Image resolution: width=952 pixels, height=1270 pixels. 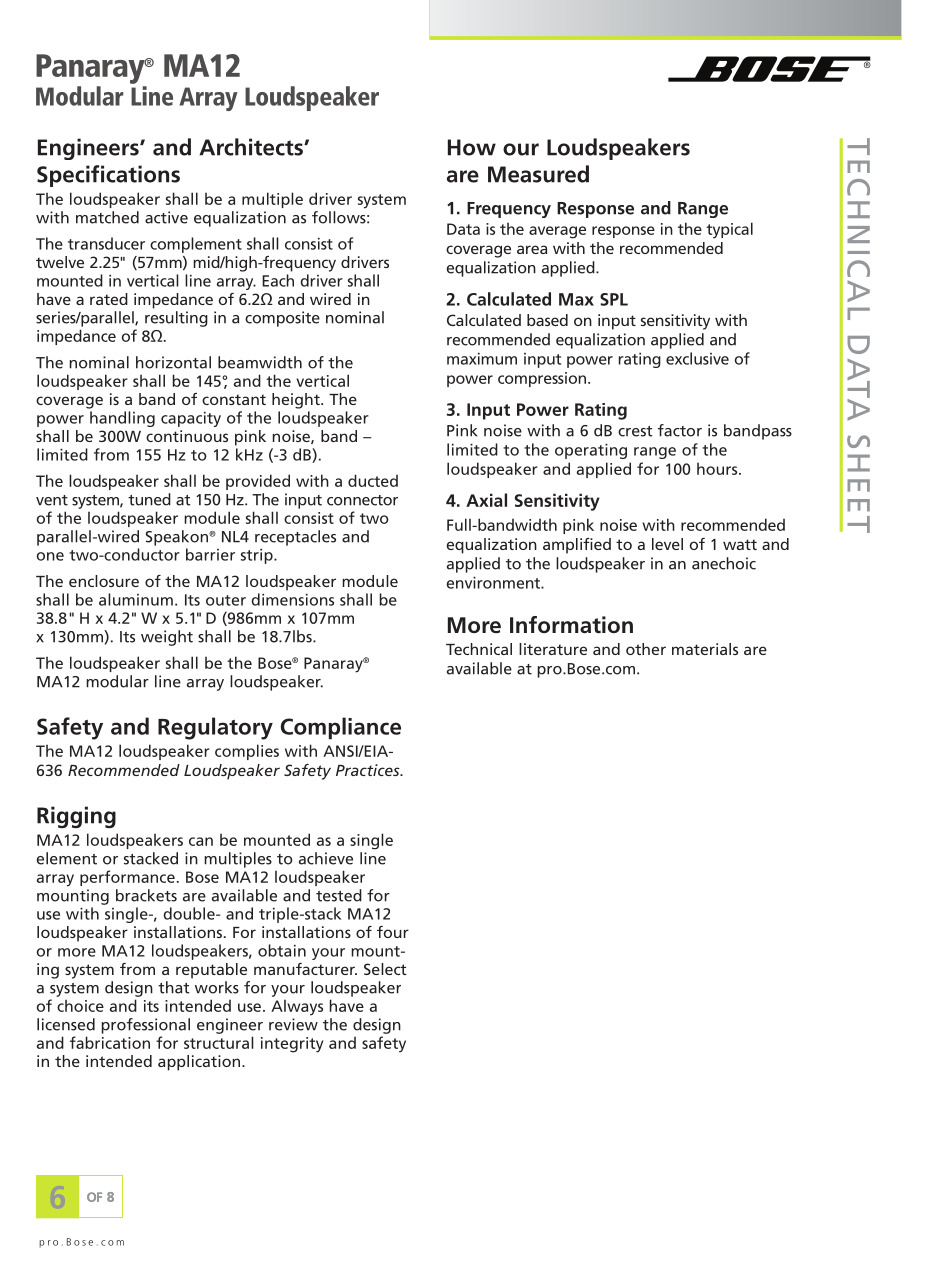 I want to click on dimensions, so click(x=292, y=599).
